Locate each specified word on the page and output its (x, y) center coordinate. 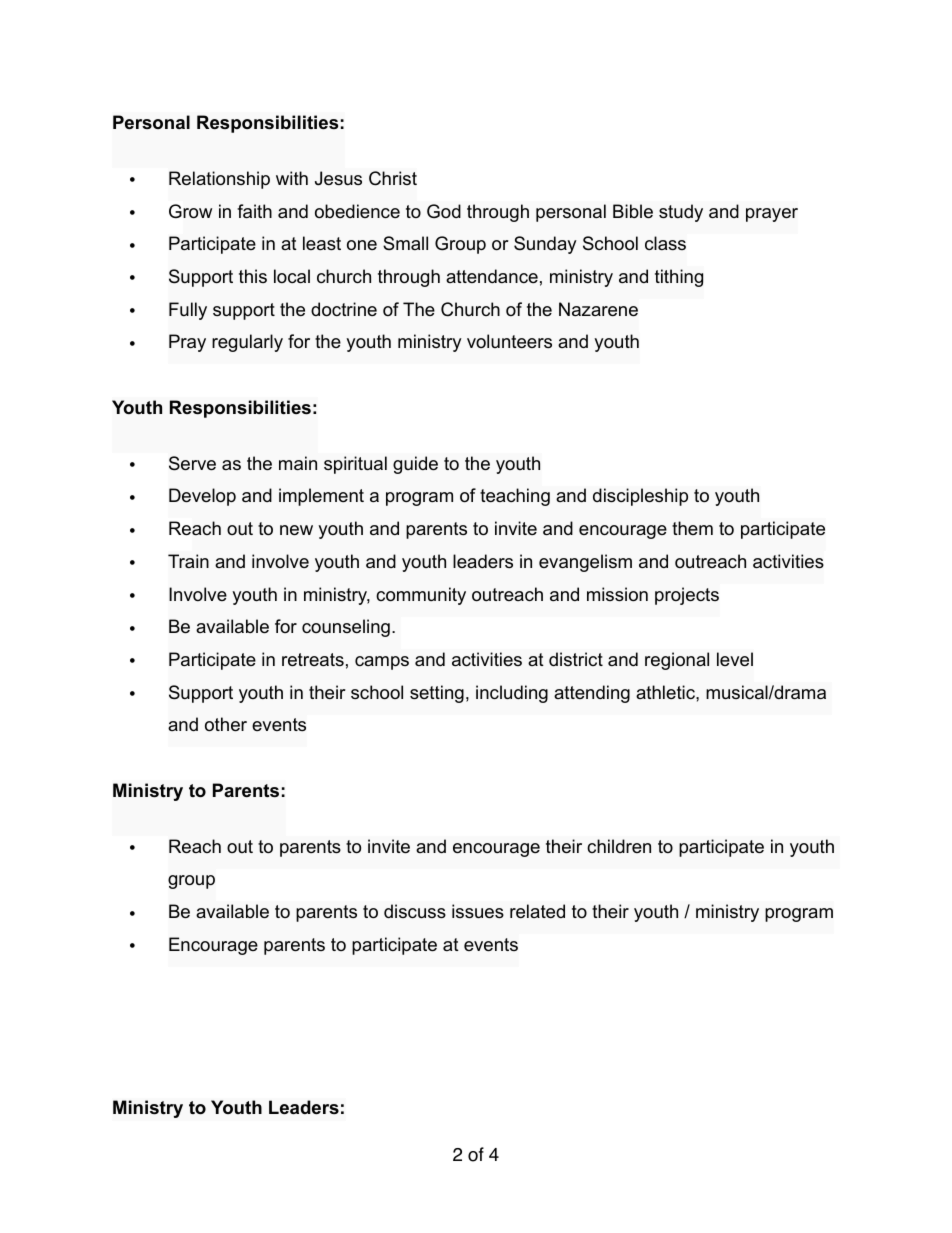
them (692, 528)
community (421, 596)
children (619, 846)
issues (478, 911)
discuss (415, 911)
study (681, 213)
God (444, 211)
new (296, 530)
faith (254, 211)
